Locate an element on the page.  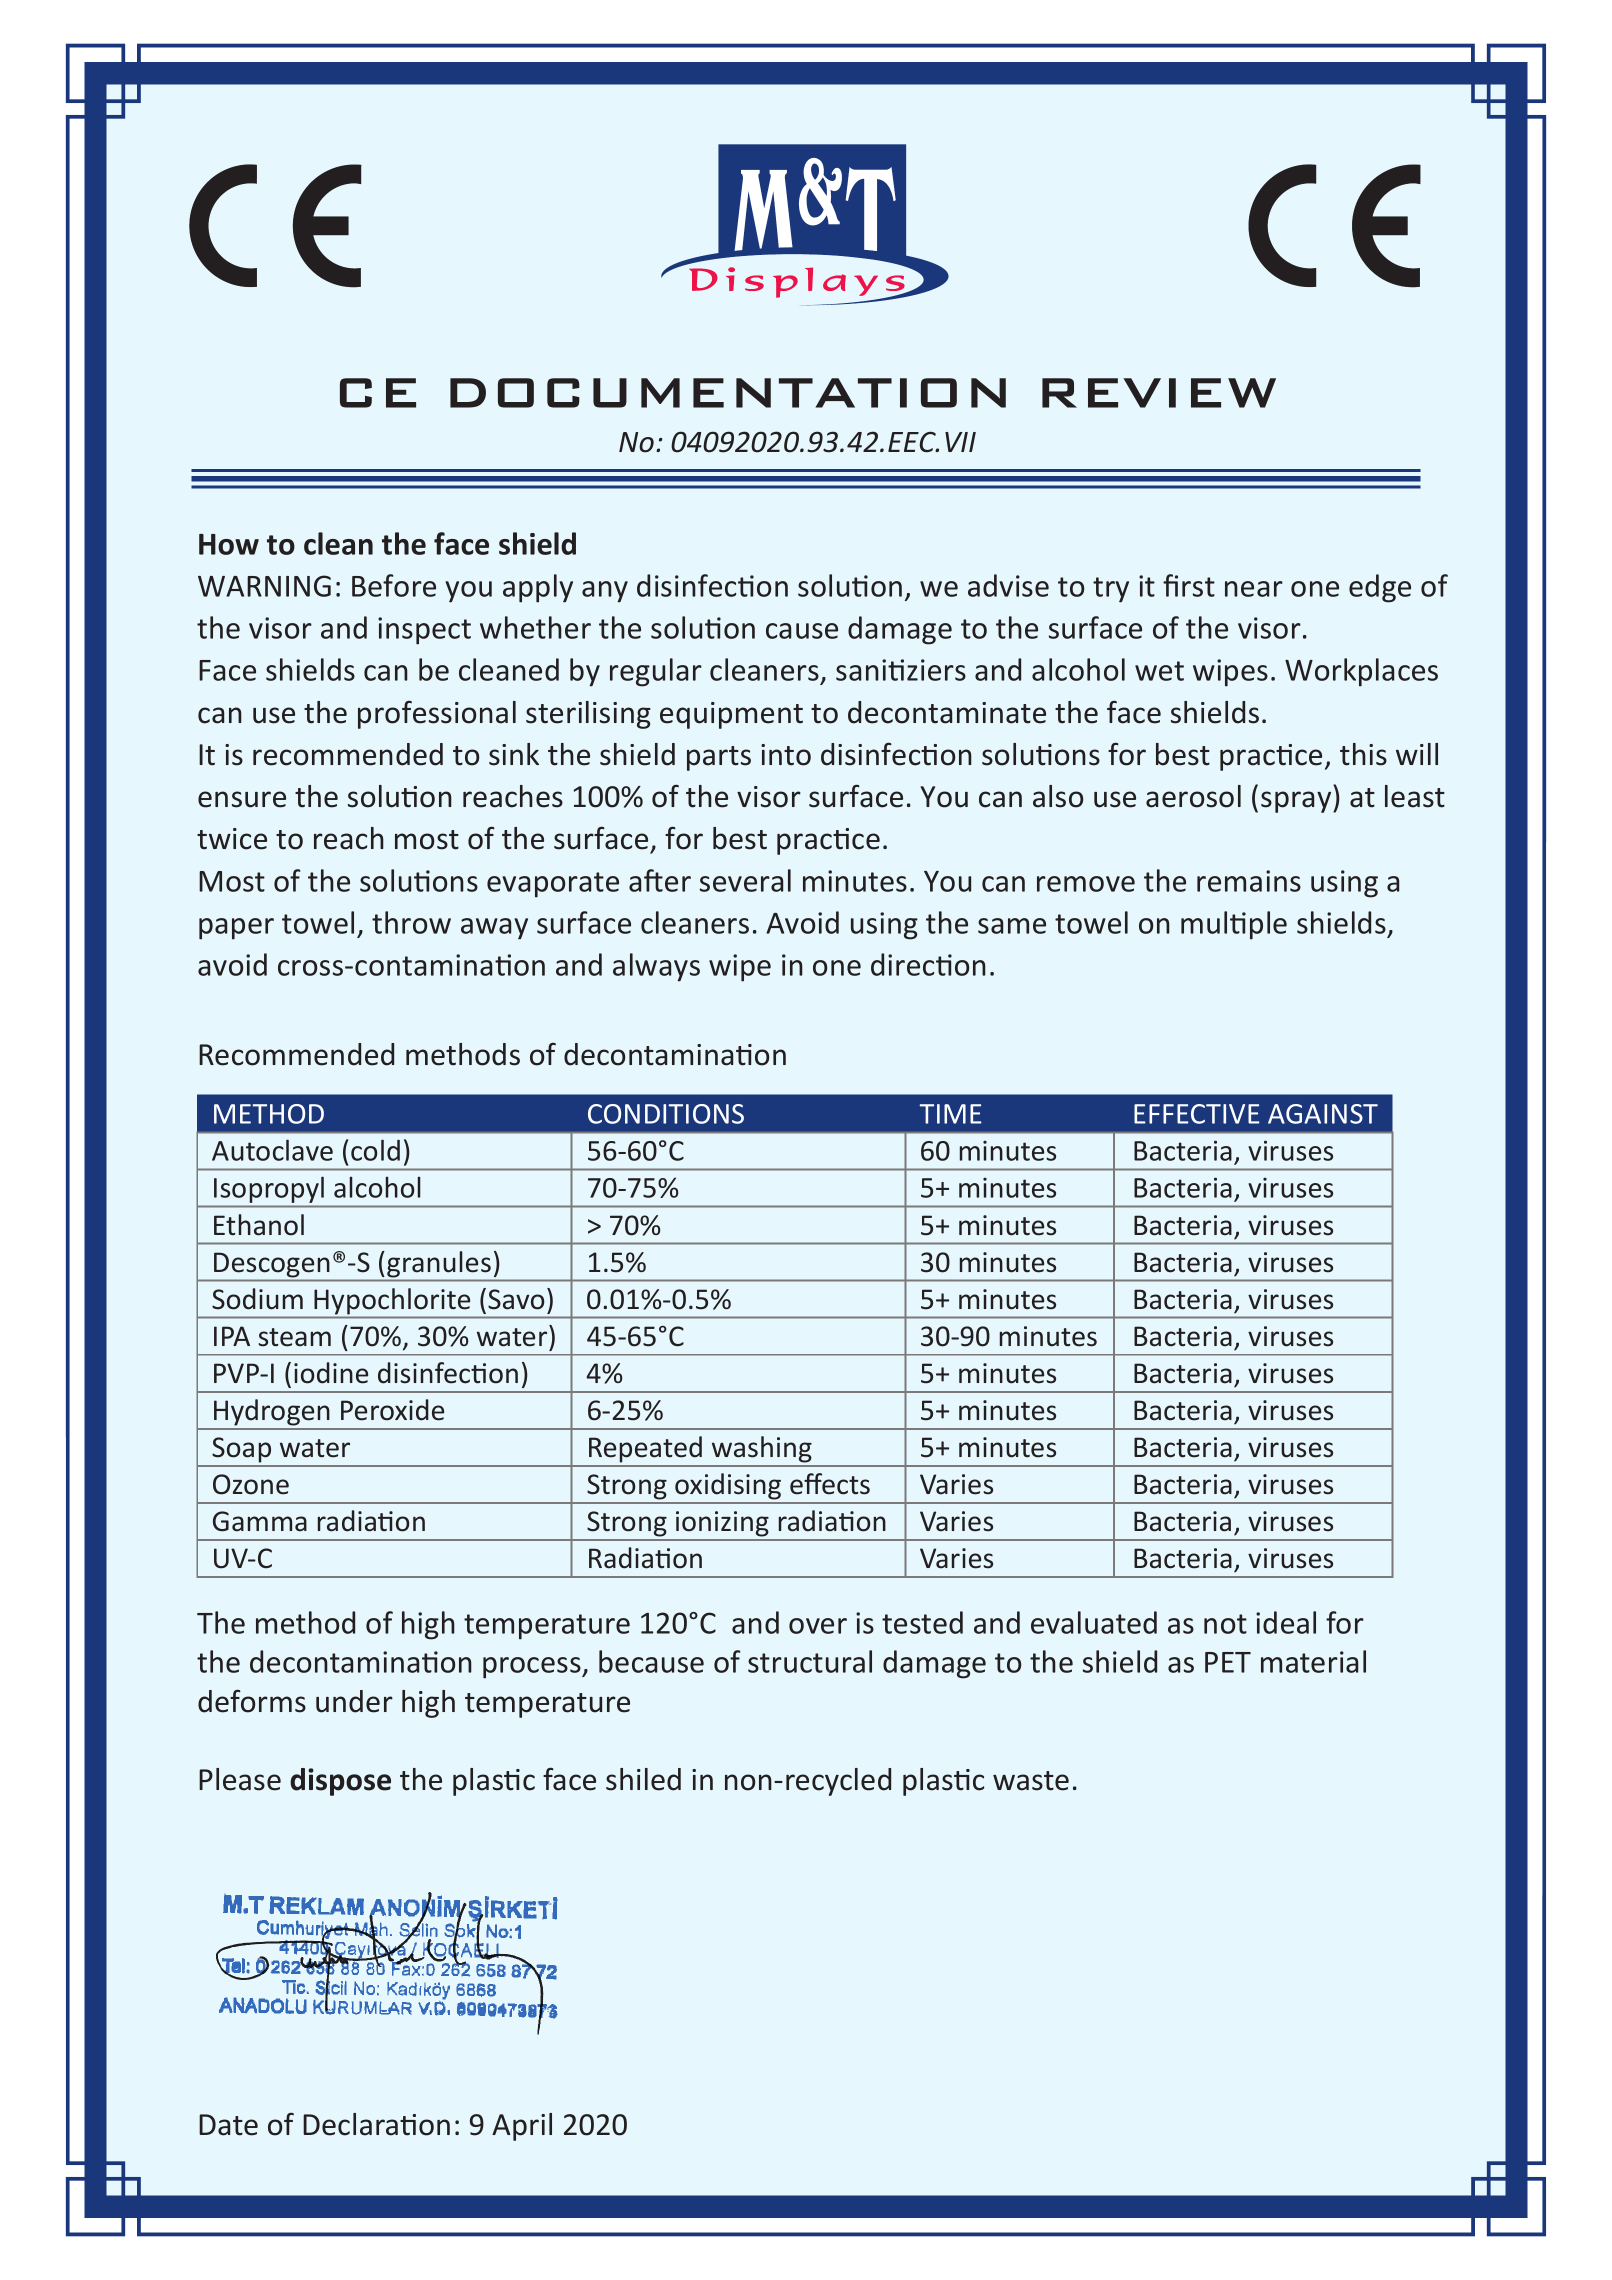
Declaration is located at coordinates (376, 2124).
